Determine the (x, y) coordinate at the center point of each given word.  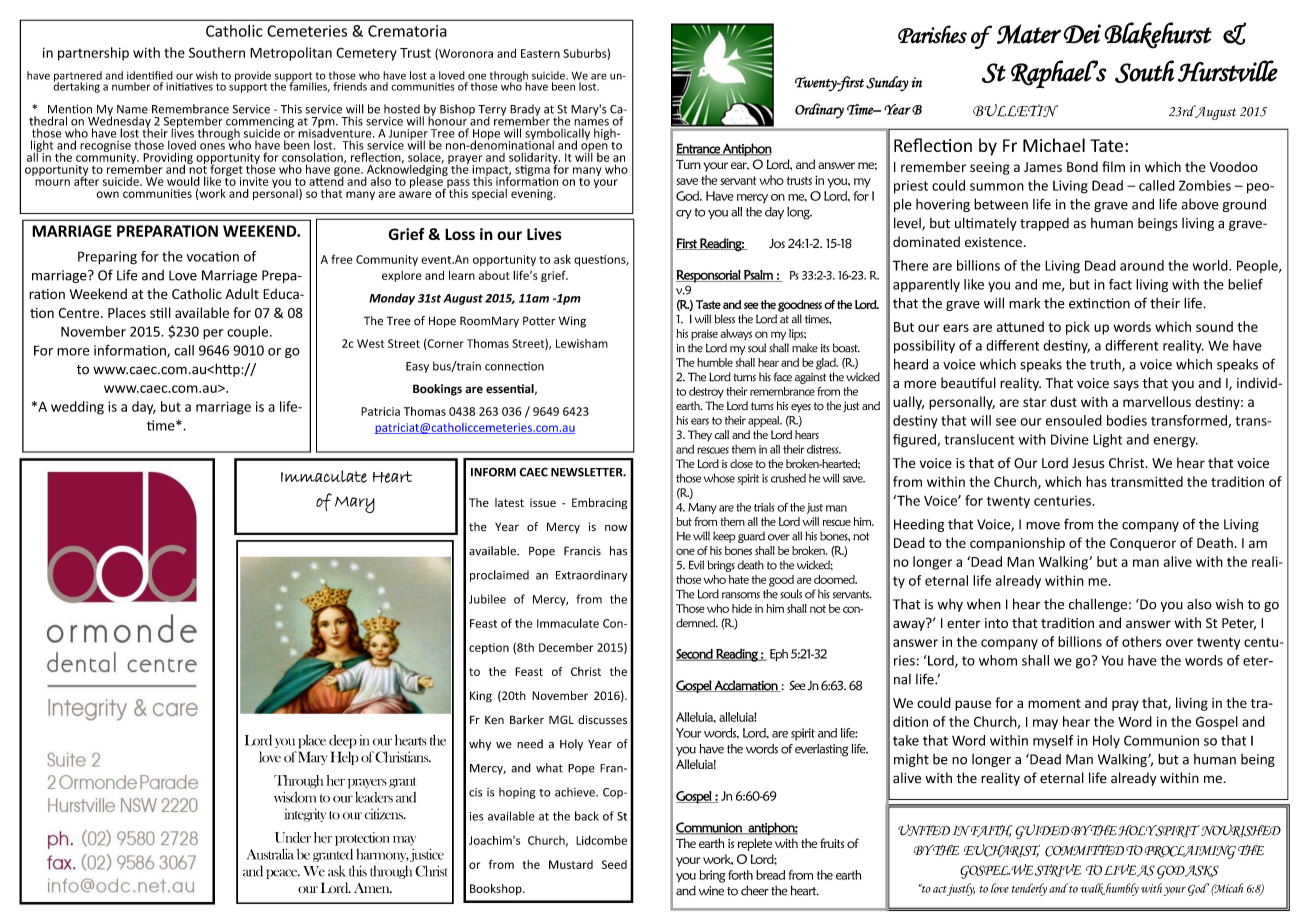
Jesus (1088, 463)
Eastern (540, 53)
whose (719, 478)
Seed (614, 864)
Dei (1082, 34)
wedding (77, 408)
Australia (270, 854)
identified (150, 75)
